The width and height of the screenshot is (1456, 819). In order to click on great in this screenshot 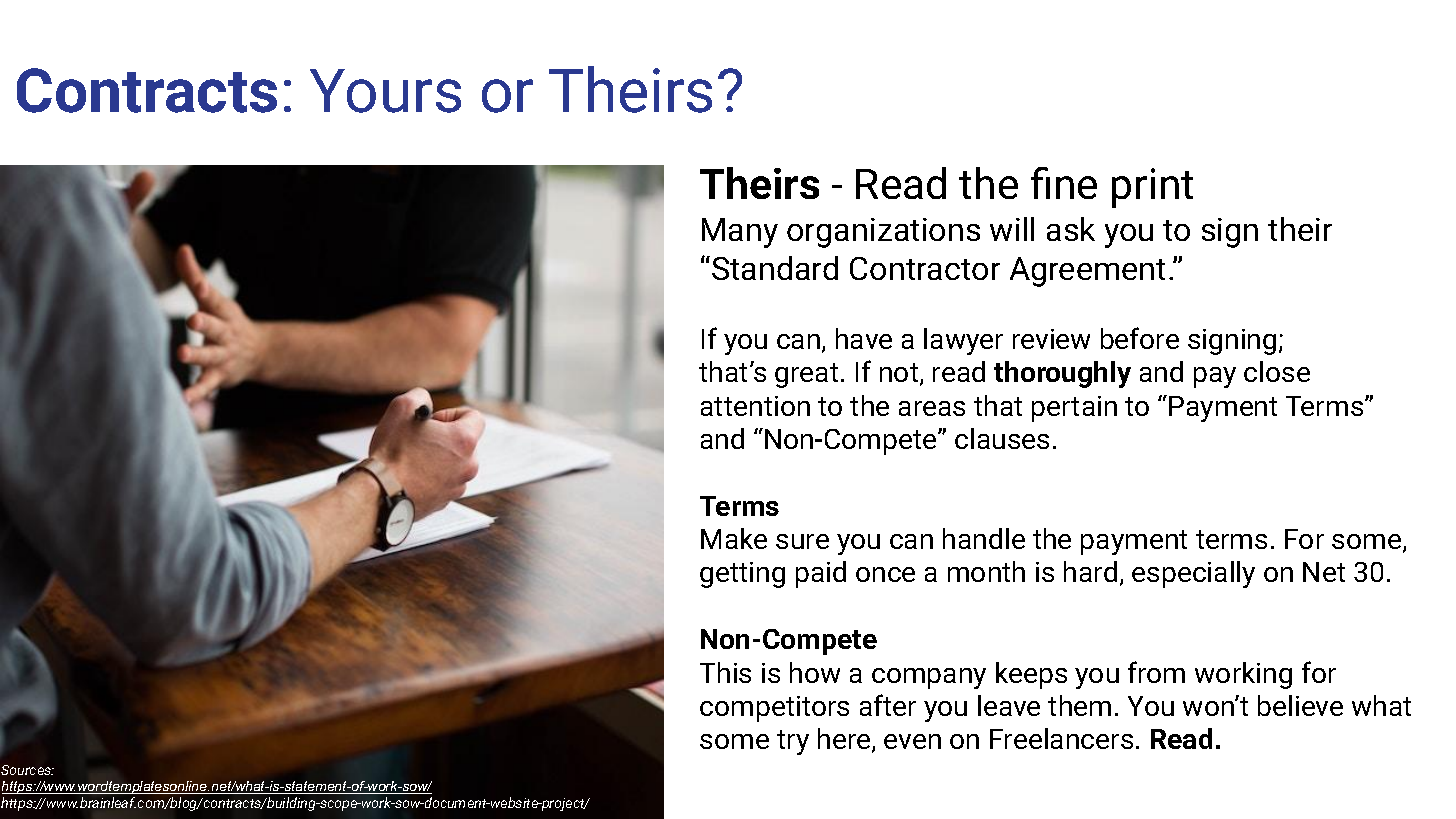, I will do `click(806, 375)`.
